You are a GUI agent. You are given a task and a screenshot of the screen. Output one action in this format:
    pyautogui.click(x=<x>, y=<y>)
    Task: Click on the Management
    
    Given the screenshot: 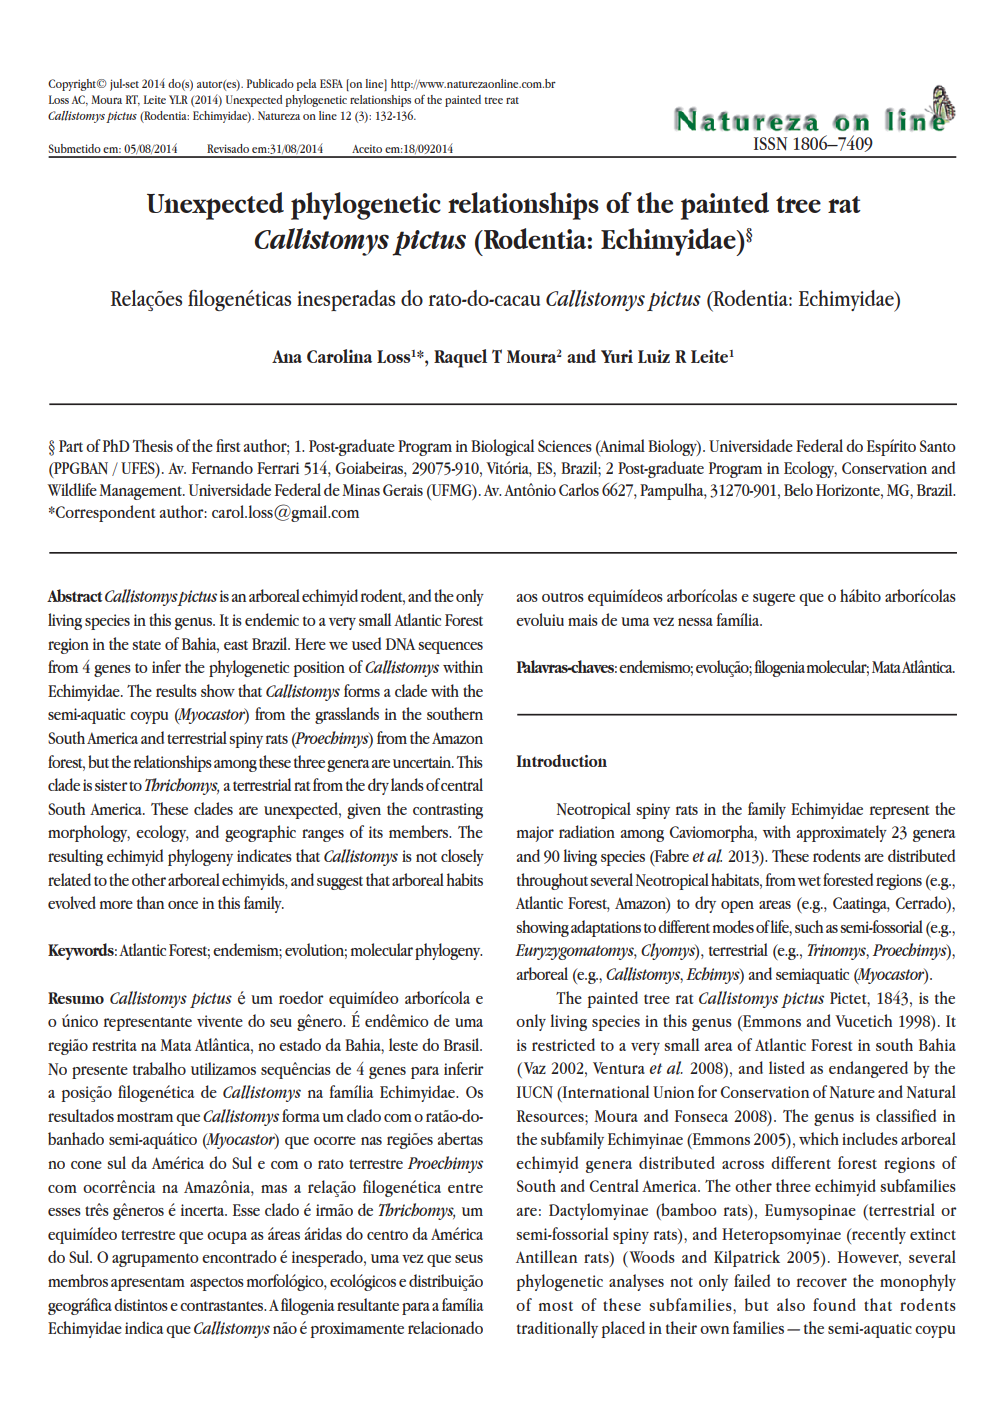 What is the action you would take?
    pyautogui.click(x=141, y=492)
